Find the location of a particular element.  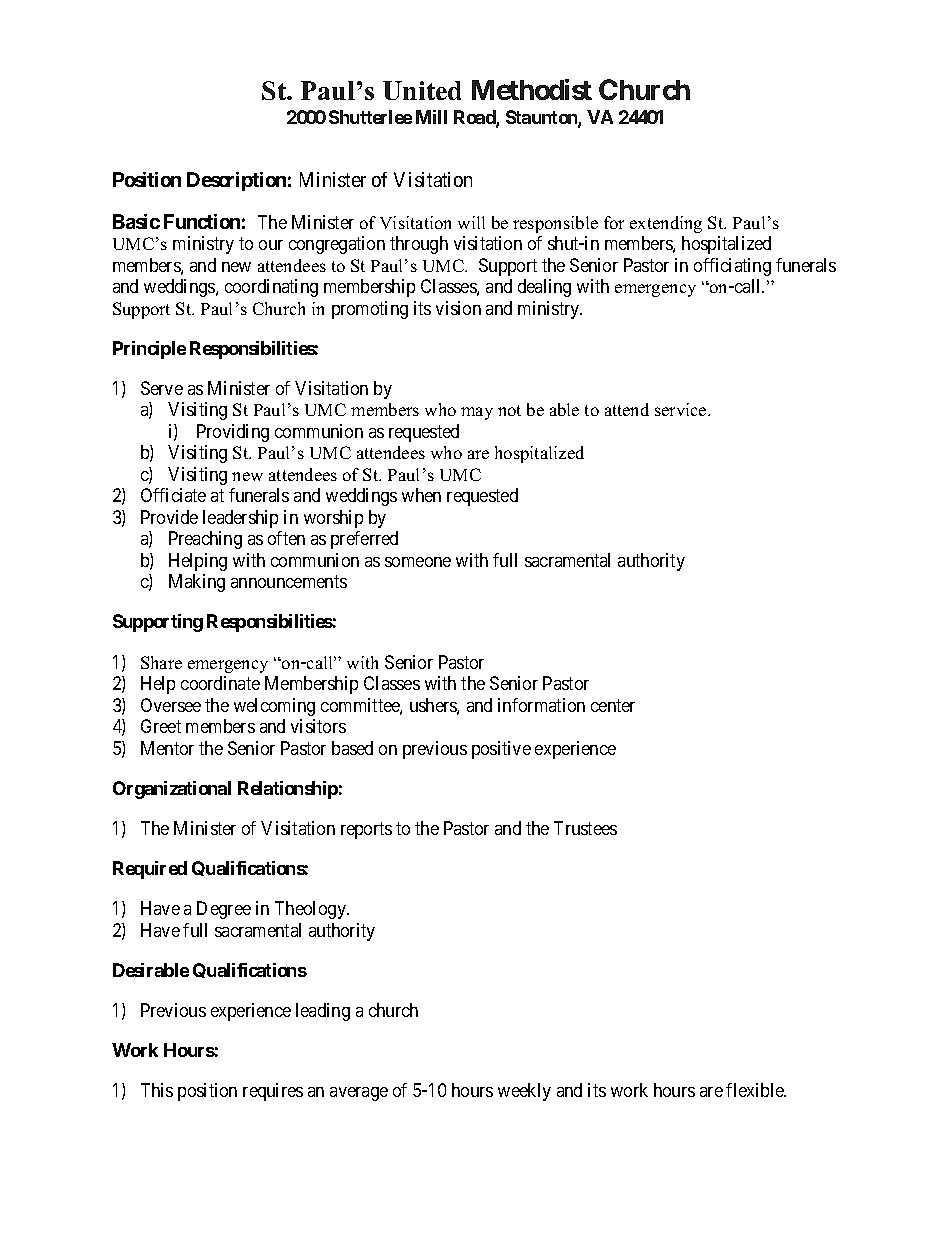

service is located at coordinates (682, 409).
